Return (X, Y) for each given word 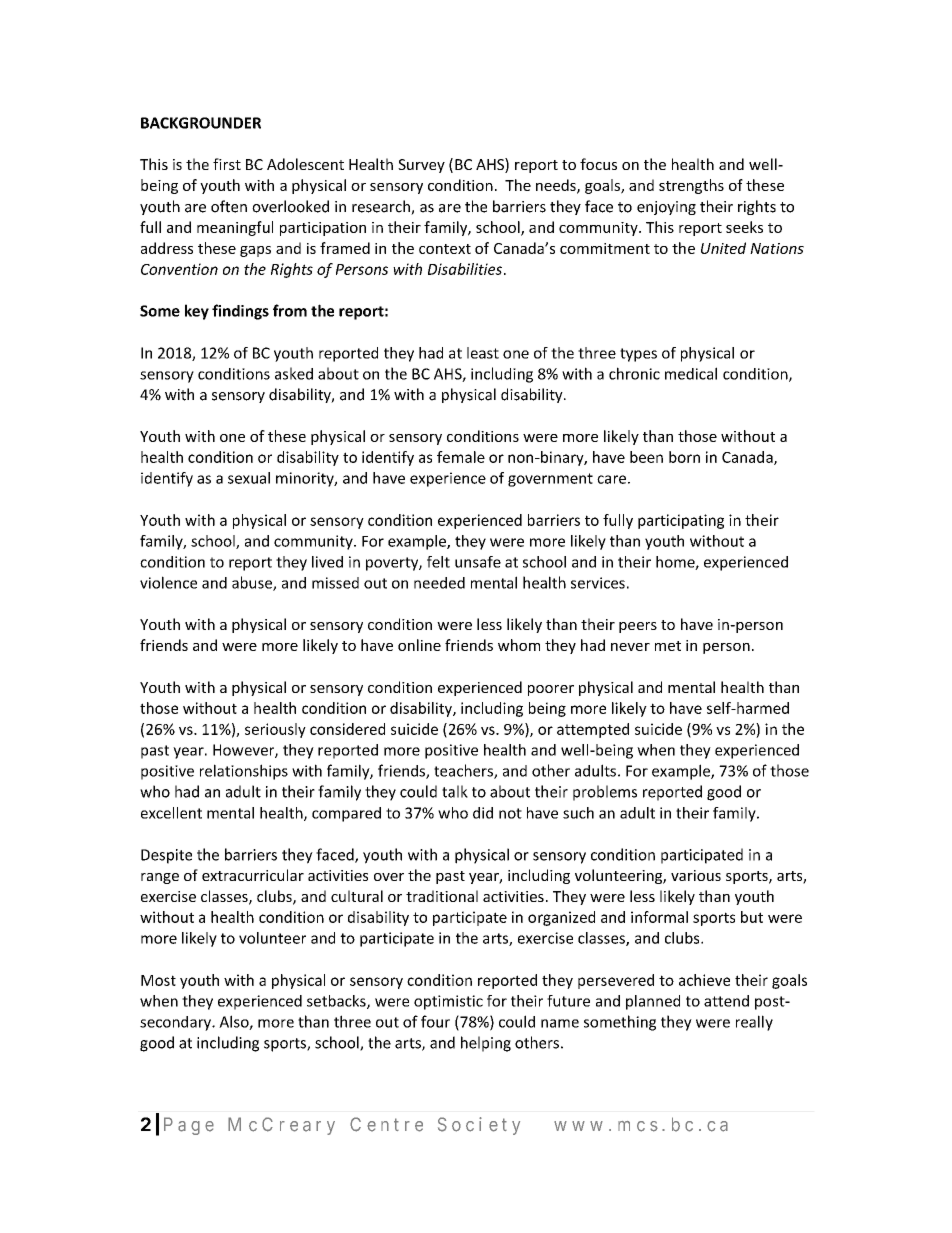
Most (158, 980)
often (229, 206)
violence (168, 582)
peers (638, 627)
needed (439, 583)
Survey (421, 166)
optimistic (448, 1002)
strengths (691, 186)
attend (726, 1001)
